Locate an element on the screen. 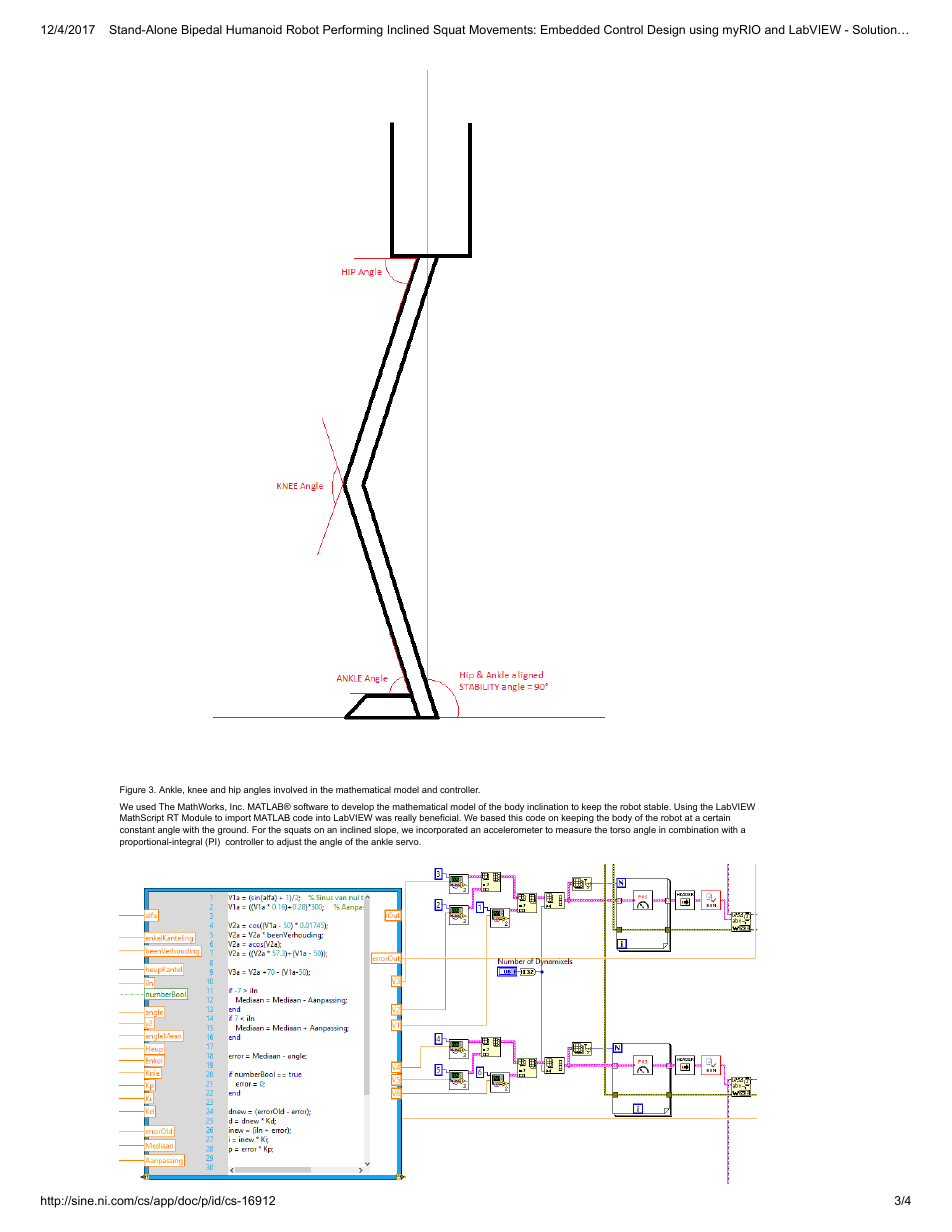  based is located at coordinates (493, 817).
